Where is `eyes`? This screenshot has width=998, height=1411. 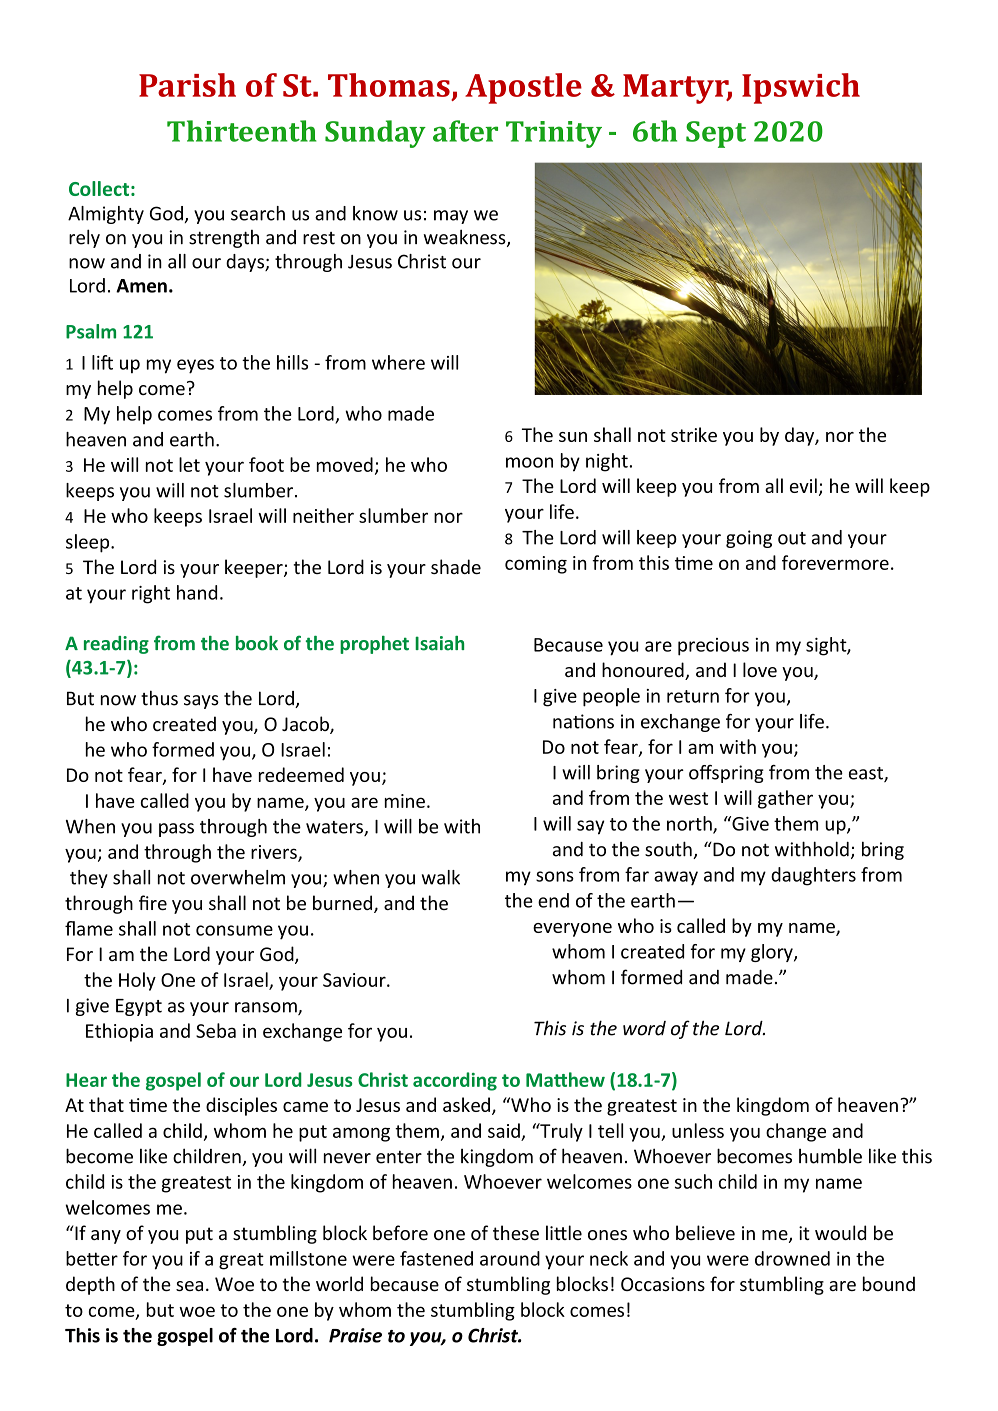
eyes is located at coordinates (195, 366).
